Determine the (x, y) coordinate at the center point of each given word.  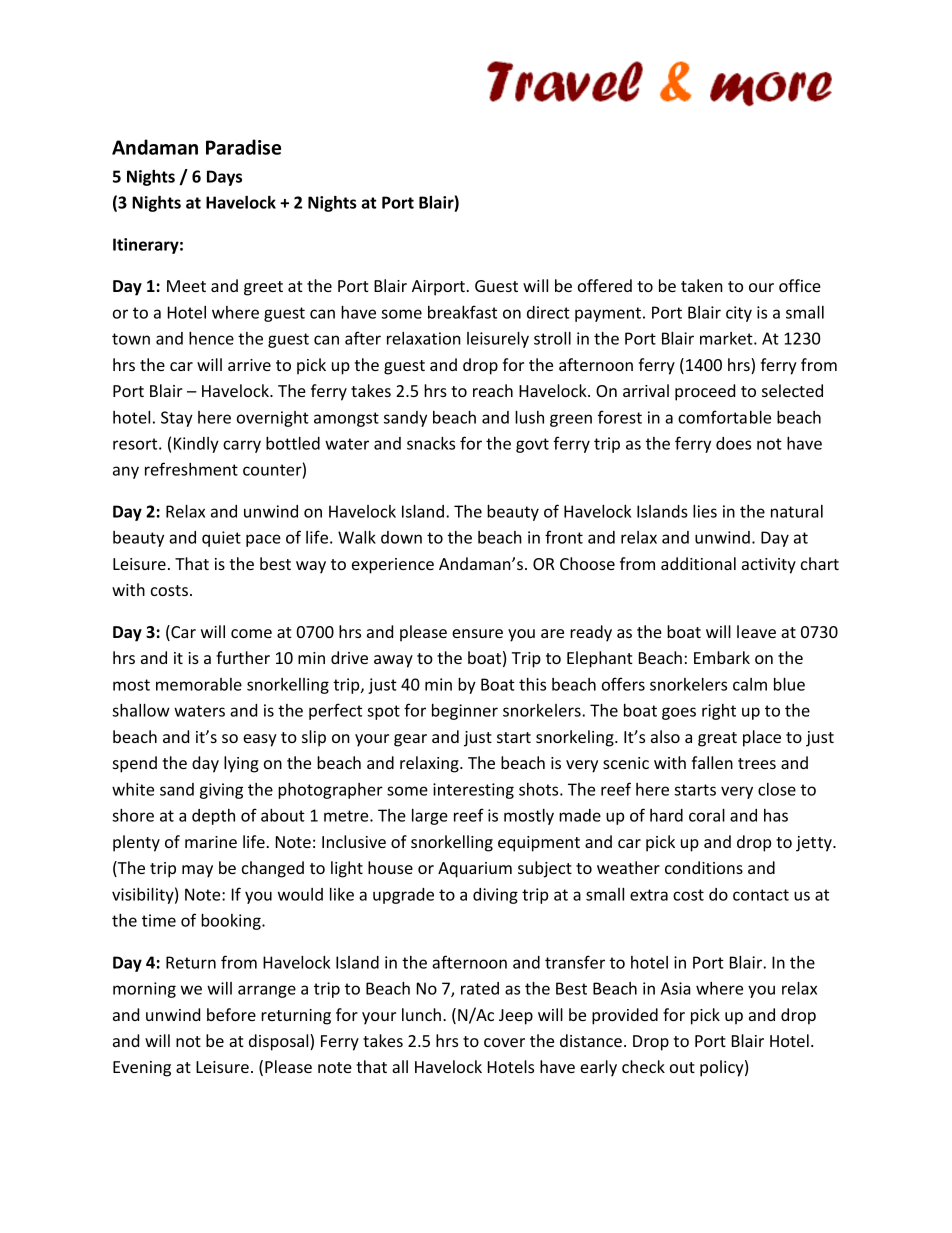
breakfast (462, 312)
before (231, 1014)
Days (224, 178)
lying (241, 764)
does (733, 443)
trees (757, 763)
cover (504, 1042)
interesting (473, 791)
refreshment (191, 469)
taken (702, 285)
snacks (431, 443)
